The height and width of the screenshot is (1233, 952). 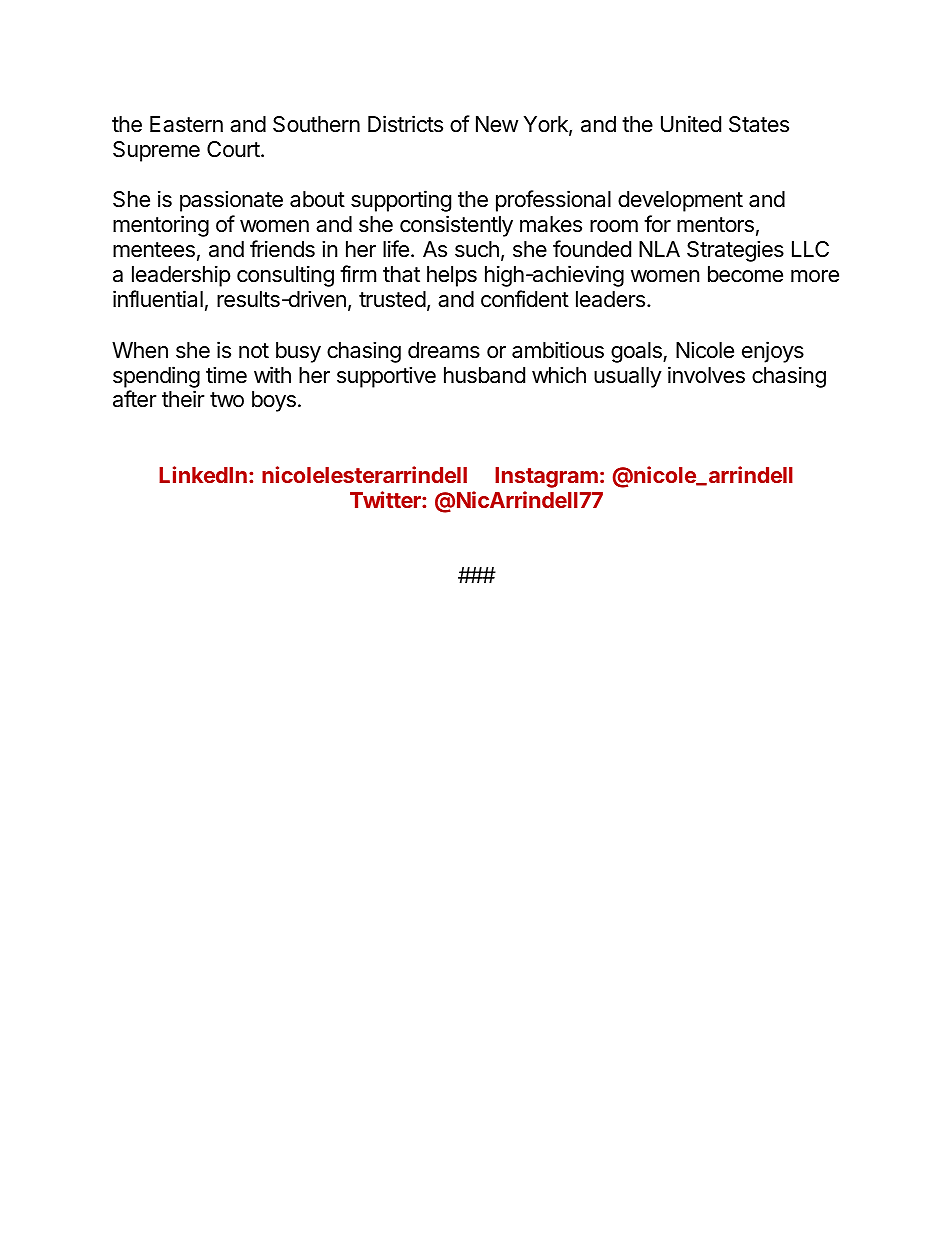 What do you see at coordinates (680, 201) in the screenshot?
I see `development` at bounding box center [680, 201].
